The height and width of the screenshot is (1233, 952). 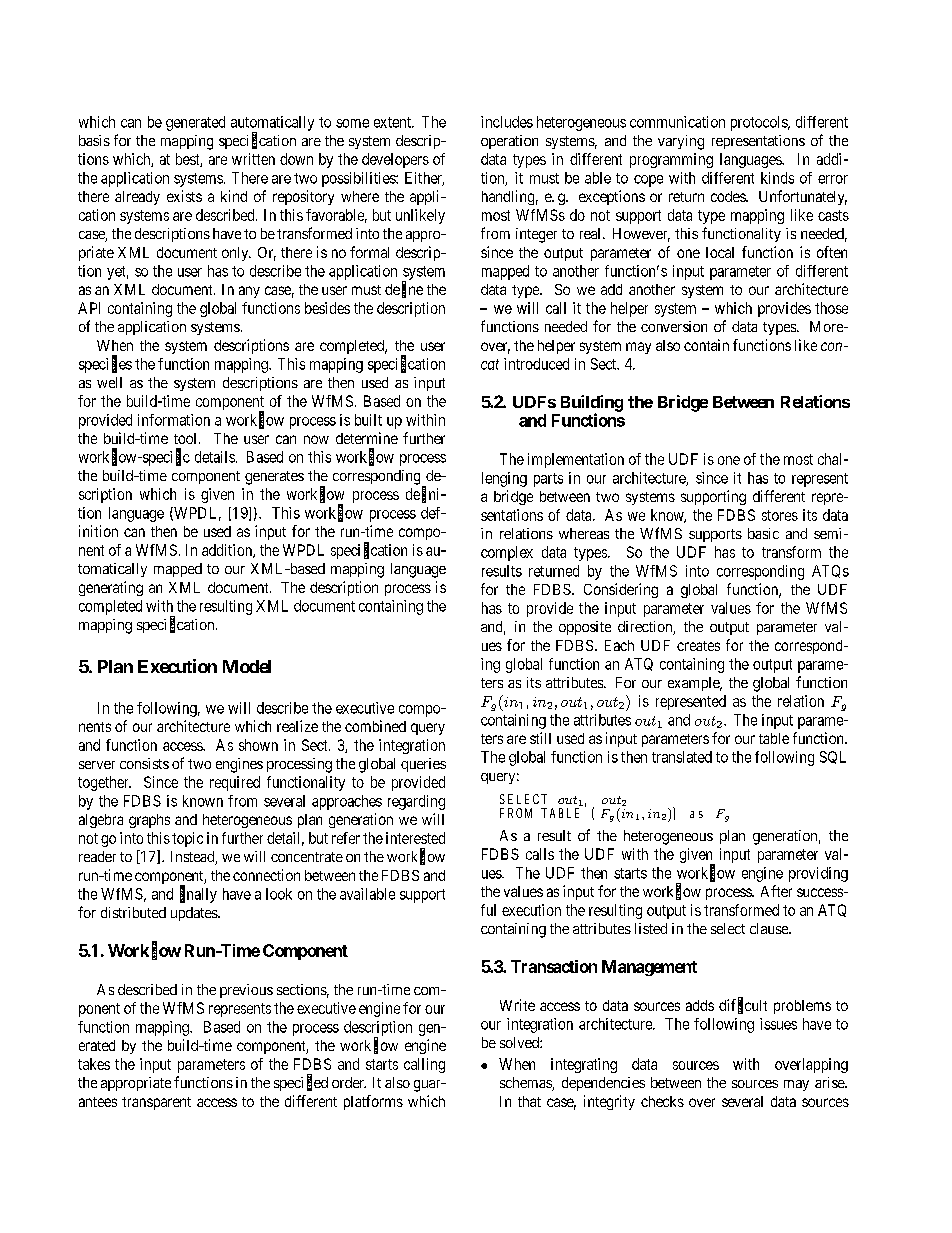 What do you see at coordinates (111, 588) in the screenshot?
I see `generating` at bounding box center [111, 588].
